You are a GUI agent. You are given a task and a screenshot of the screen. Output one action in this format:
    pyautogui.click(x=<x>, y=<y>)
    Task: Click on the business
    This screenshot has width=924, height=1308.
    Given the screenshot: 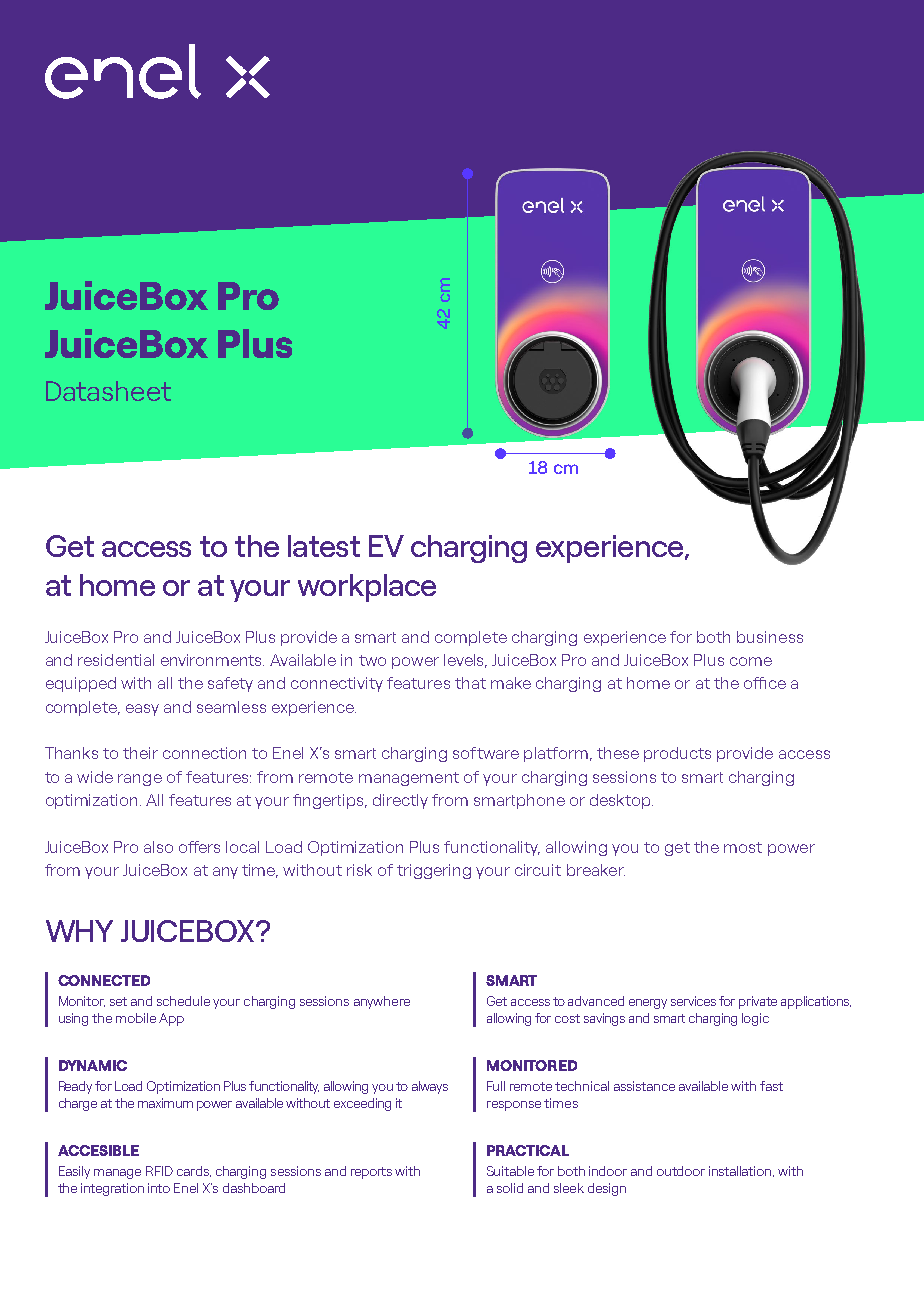 What is the action you would take?
    pyautogui.click(x=770, y=637)
